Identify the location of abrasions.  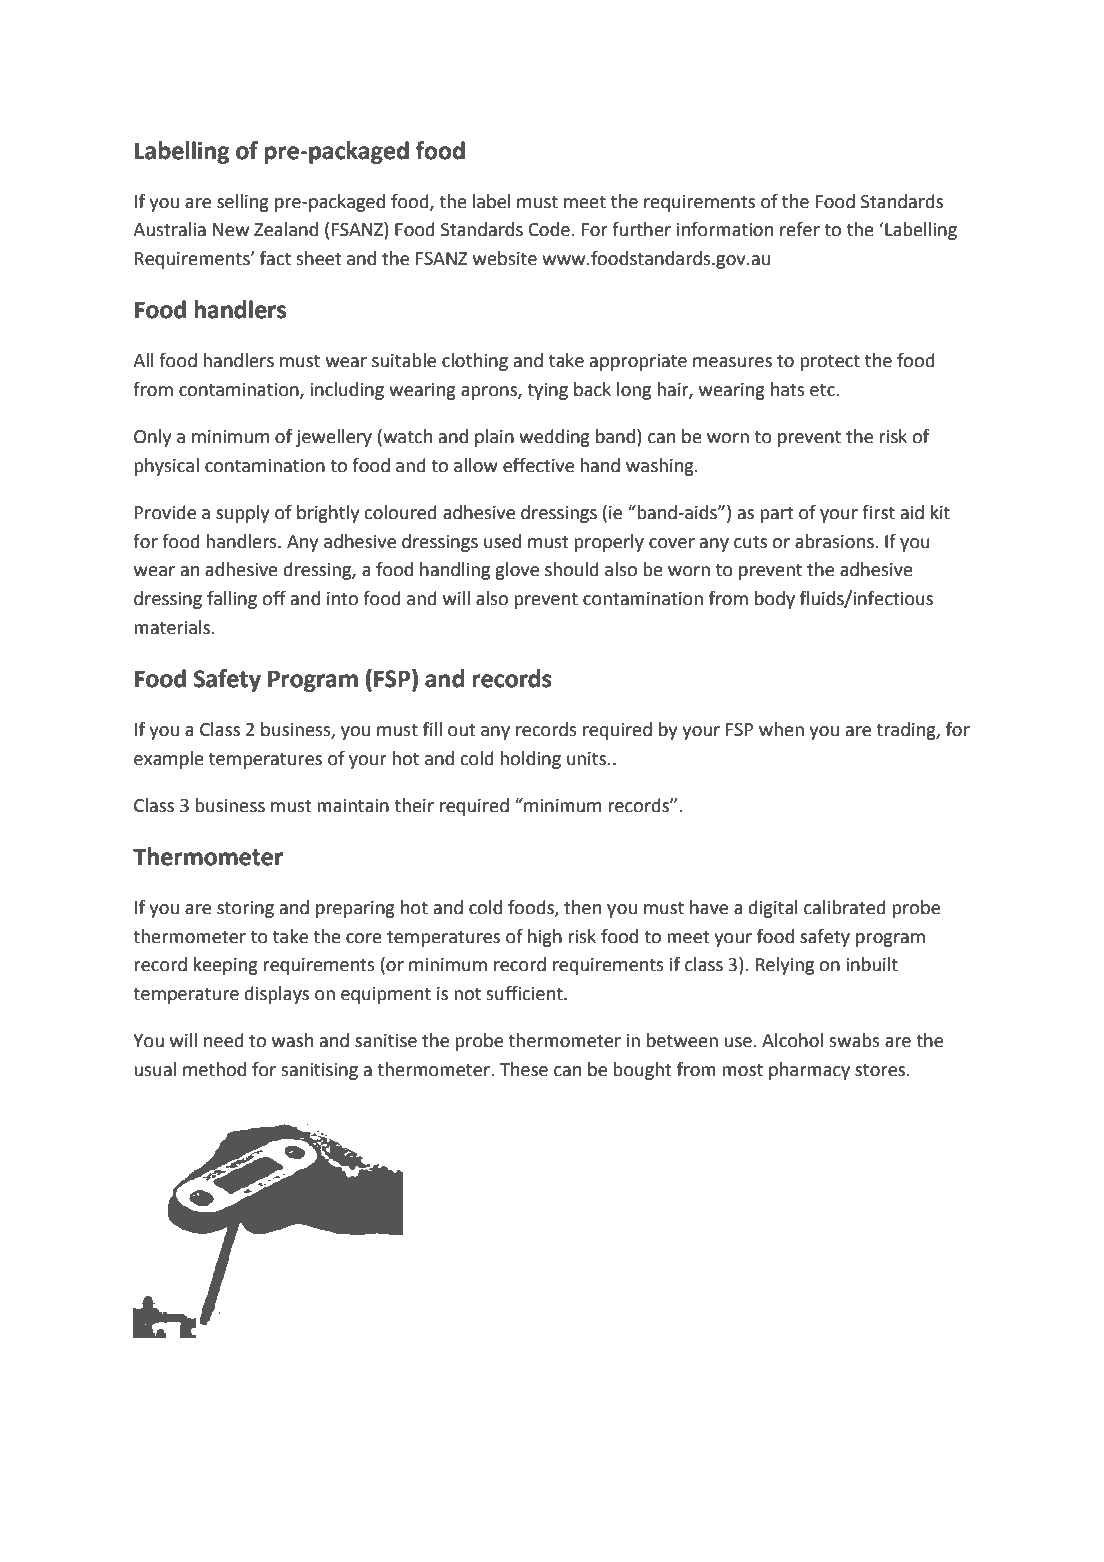
(835, 541).
